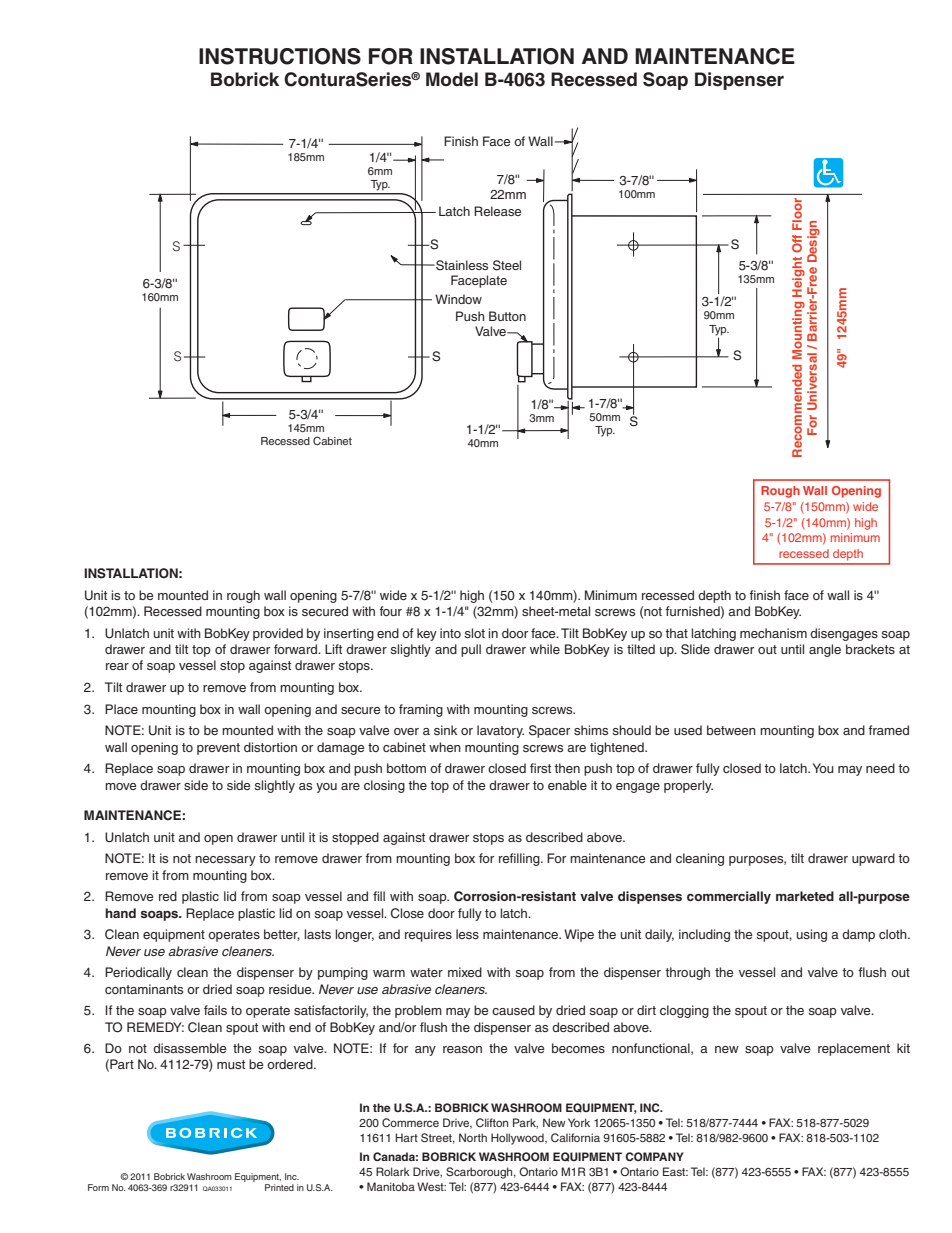 The width and height of the image is (952, 1233). I want to click on PREVENT, so click(218, 749).
